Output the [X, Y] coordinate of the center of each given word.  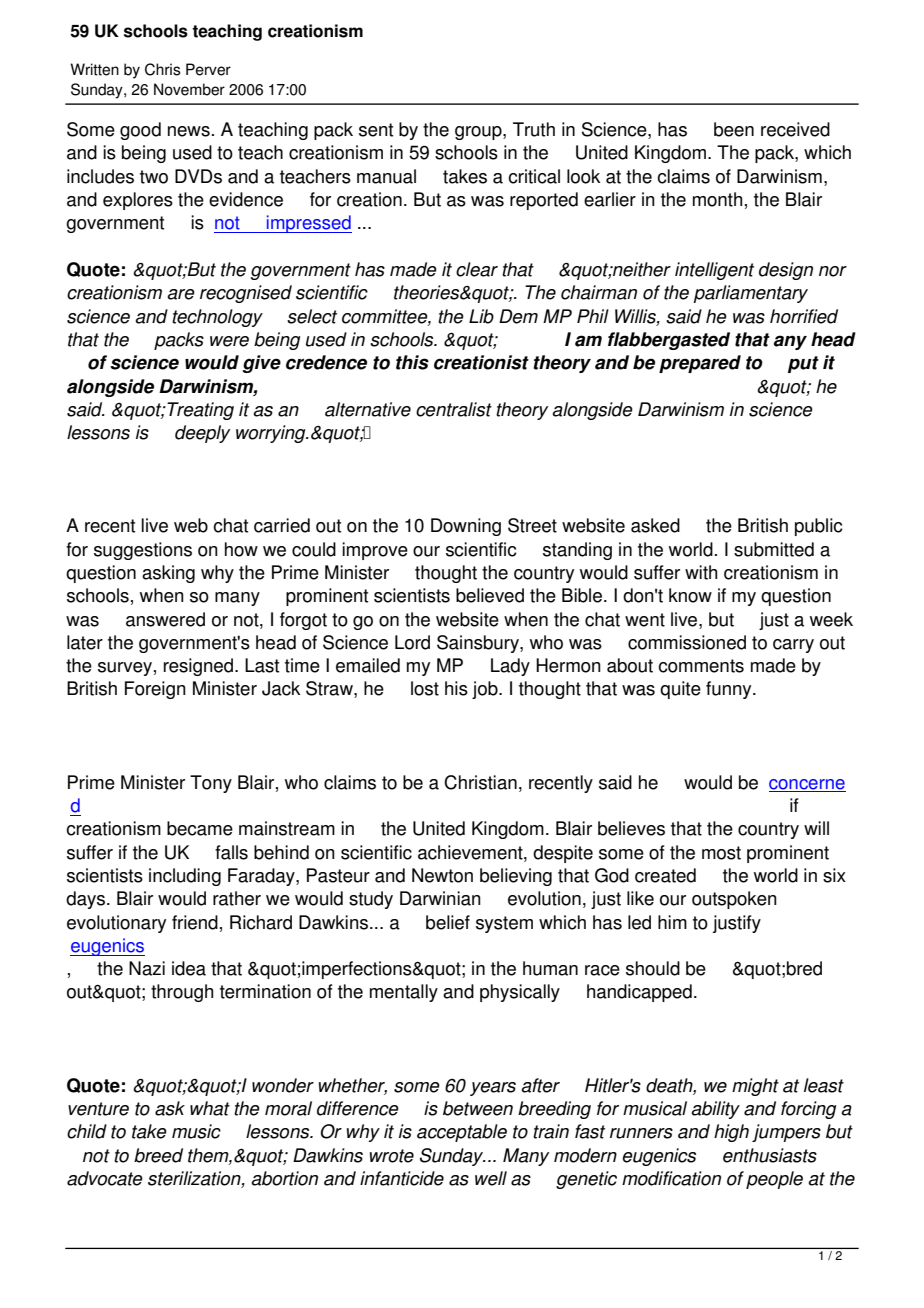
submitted [774, 549]
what [210, 1108]
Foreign [155, 690]
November [189, 89]
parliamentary [750, 294]
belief [448, 922]
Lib [481, 316]
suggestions [143, 551]
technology [217, 318]
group [479, 133]
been [734, 129]
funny [730, 690]
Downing [466, 527]
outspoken [734, 900]
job [486, 690]
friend [195, 922]
